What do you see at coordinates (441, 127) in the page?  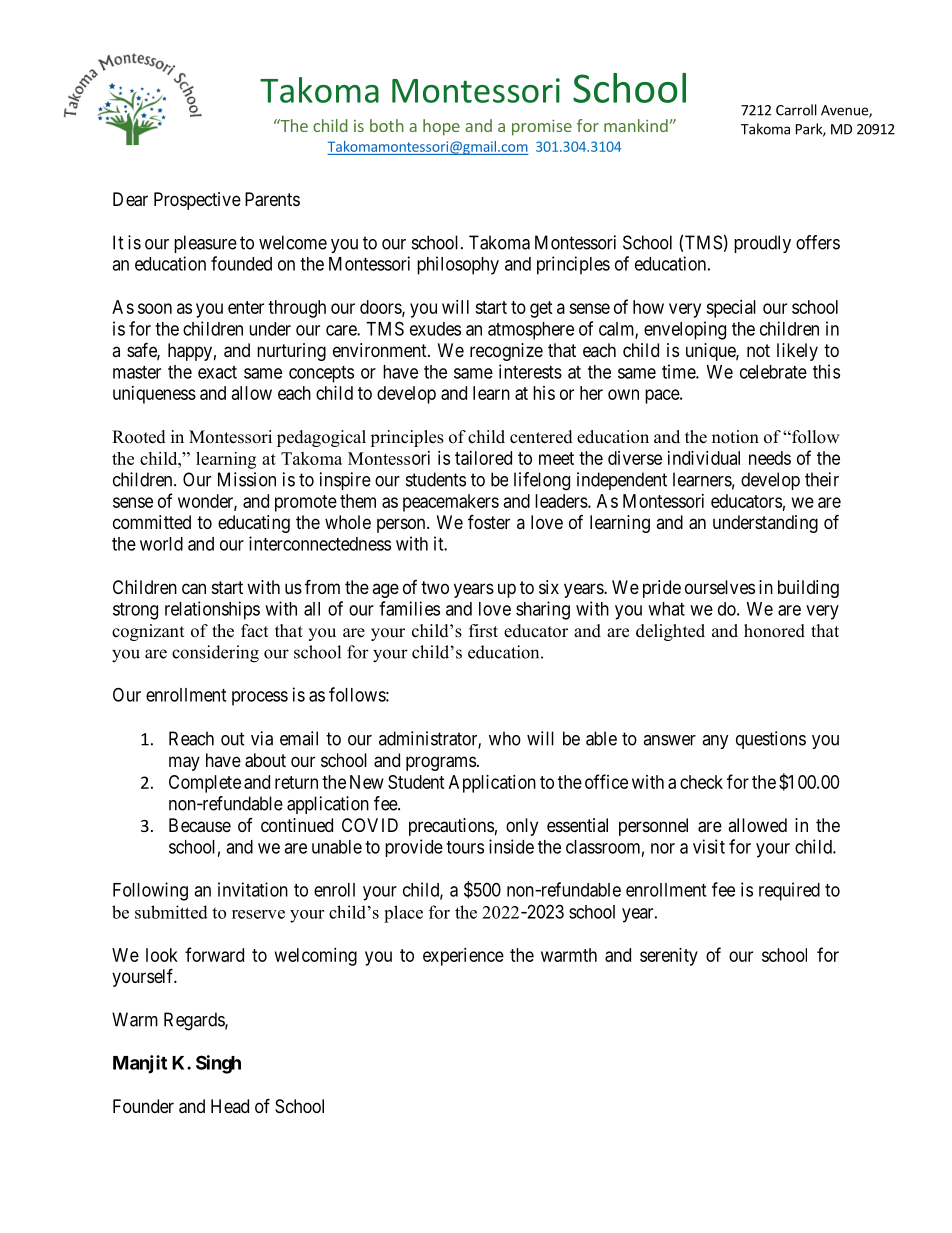 I see `hope` at bounding box center [441, 127].
